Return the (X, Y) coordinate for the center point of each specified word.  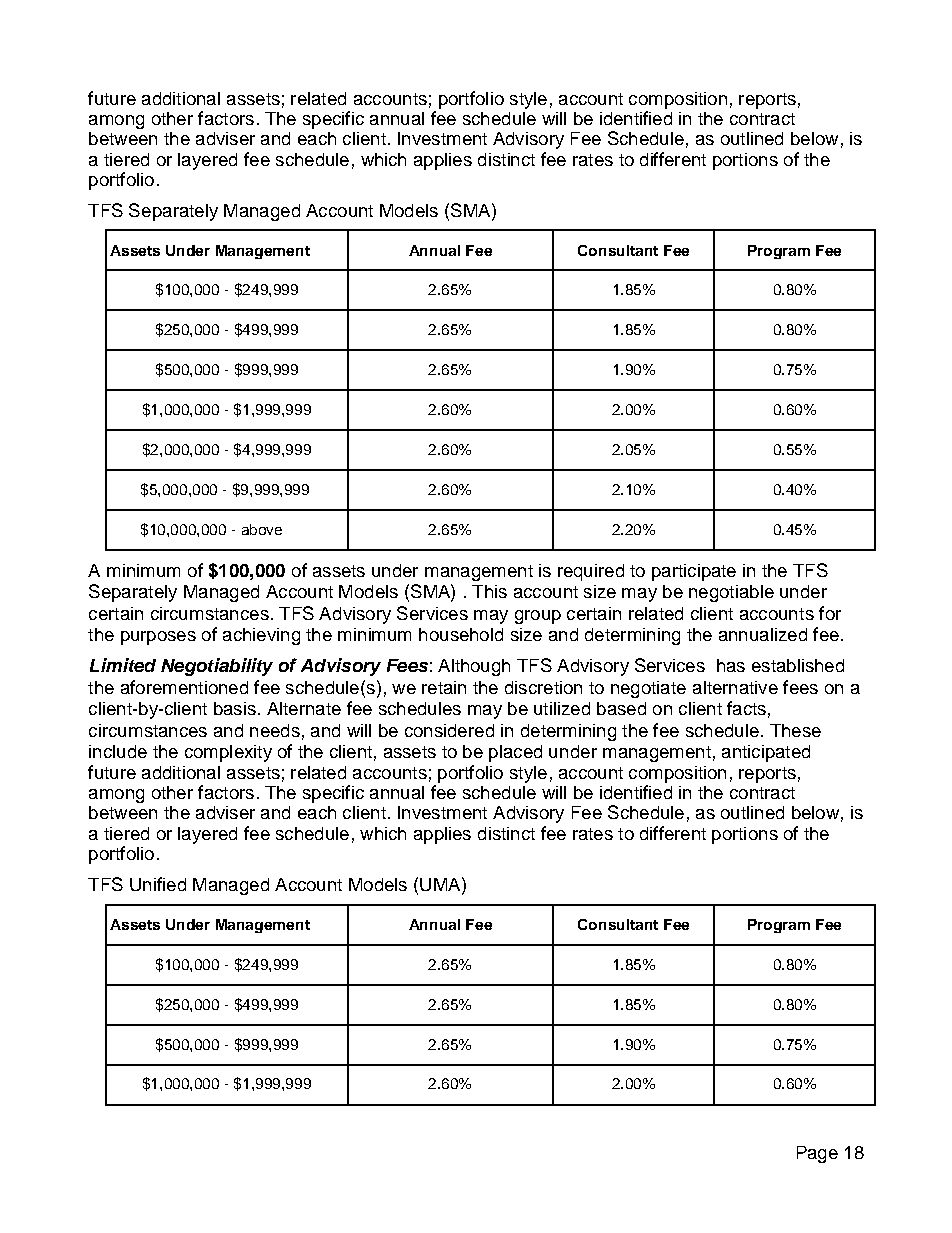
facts (746, 708)
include (118, 751)
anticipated (766, 753)
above (262, 529)
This (489, 591)
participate (694, 572)
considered (449, 730)
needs (275, 730)
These (795, 730)
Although (474, 667)
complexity (228, 753)
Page (817, 1154)
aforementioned (184, 687)
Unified (158, 884)
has (731, 665)
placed (515, 753)
